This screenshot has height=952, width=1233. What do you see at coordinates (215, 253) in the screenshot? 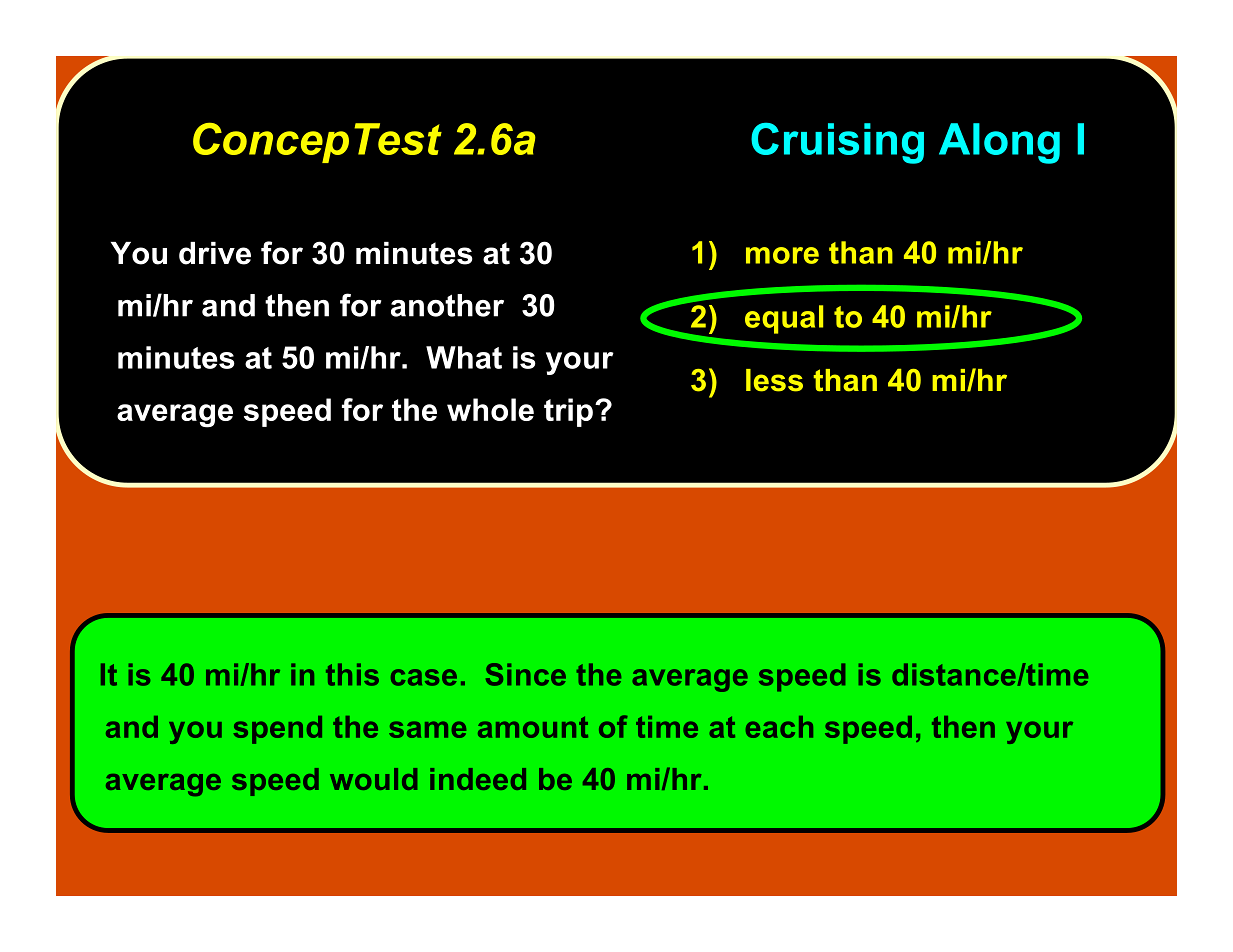
I see `drive` at bounding box center [215, 253].
